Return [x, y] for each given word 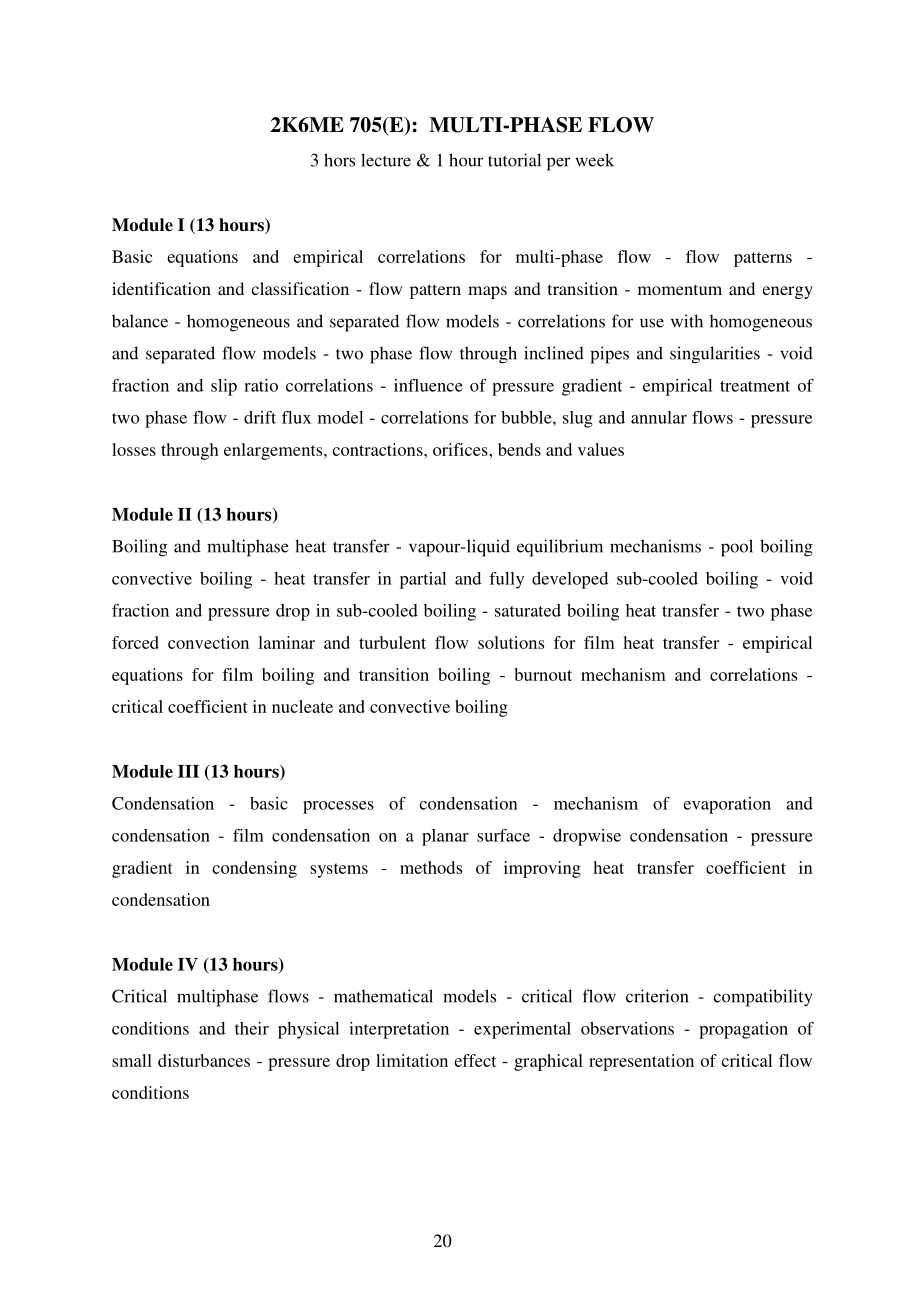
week [595, 160]
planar [445, 837]
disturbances [204, 1060]
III [188, 771]
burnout [543, 674]
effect [475, 1060]
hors [339, 160]
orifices [461, 449]
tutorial [514, 160]
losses [134, 449]
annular [659, 417]
